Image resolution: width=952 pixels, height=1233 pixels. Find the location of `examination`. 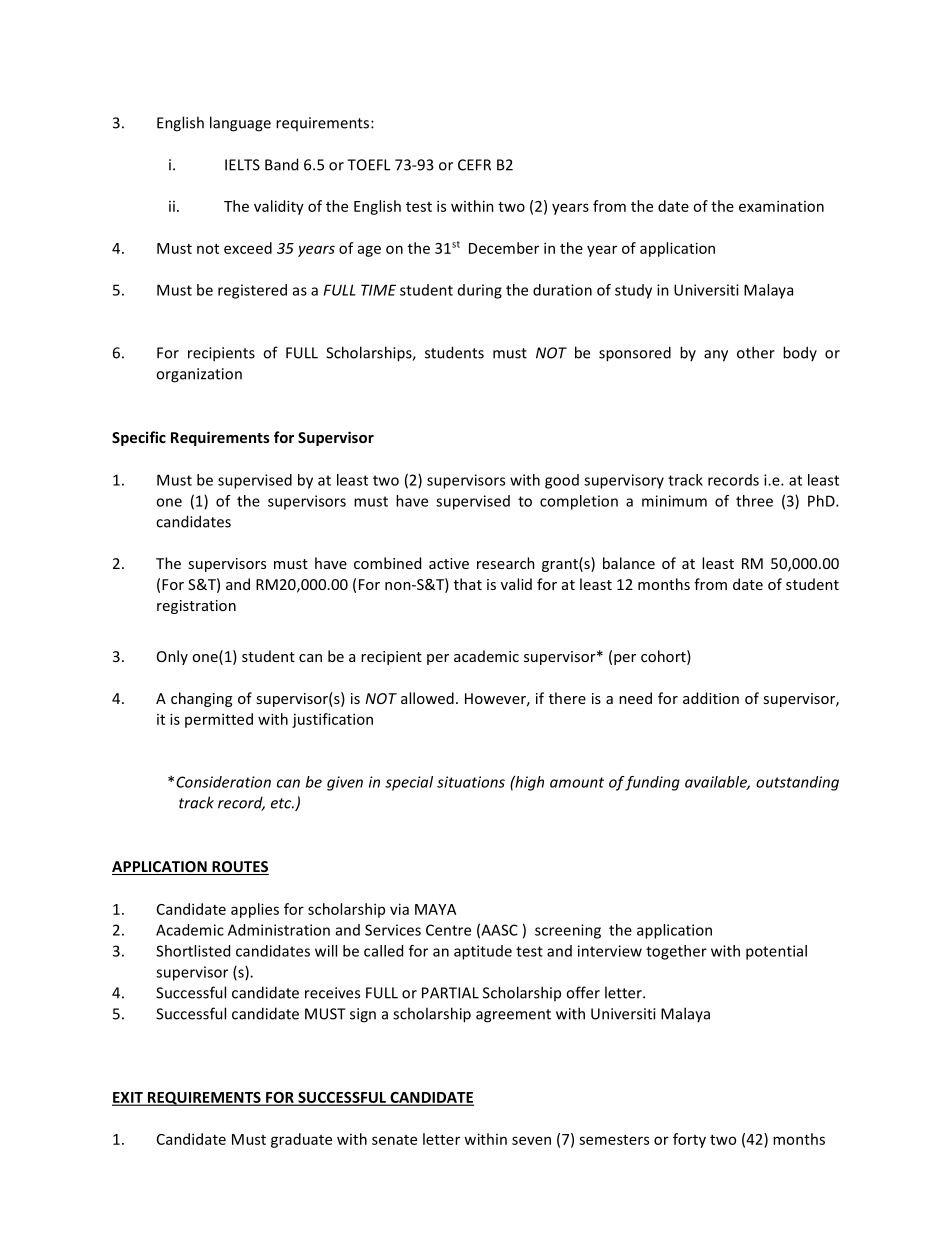

examination is located at coordinates (781, 206).
